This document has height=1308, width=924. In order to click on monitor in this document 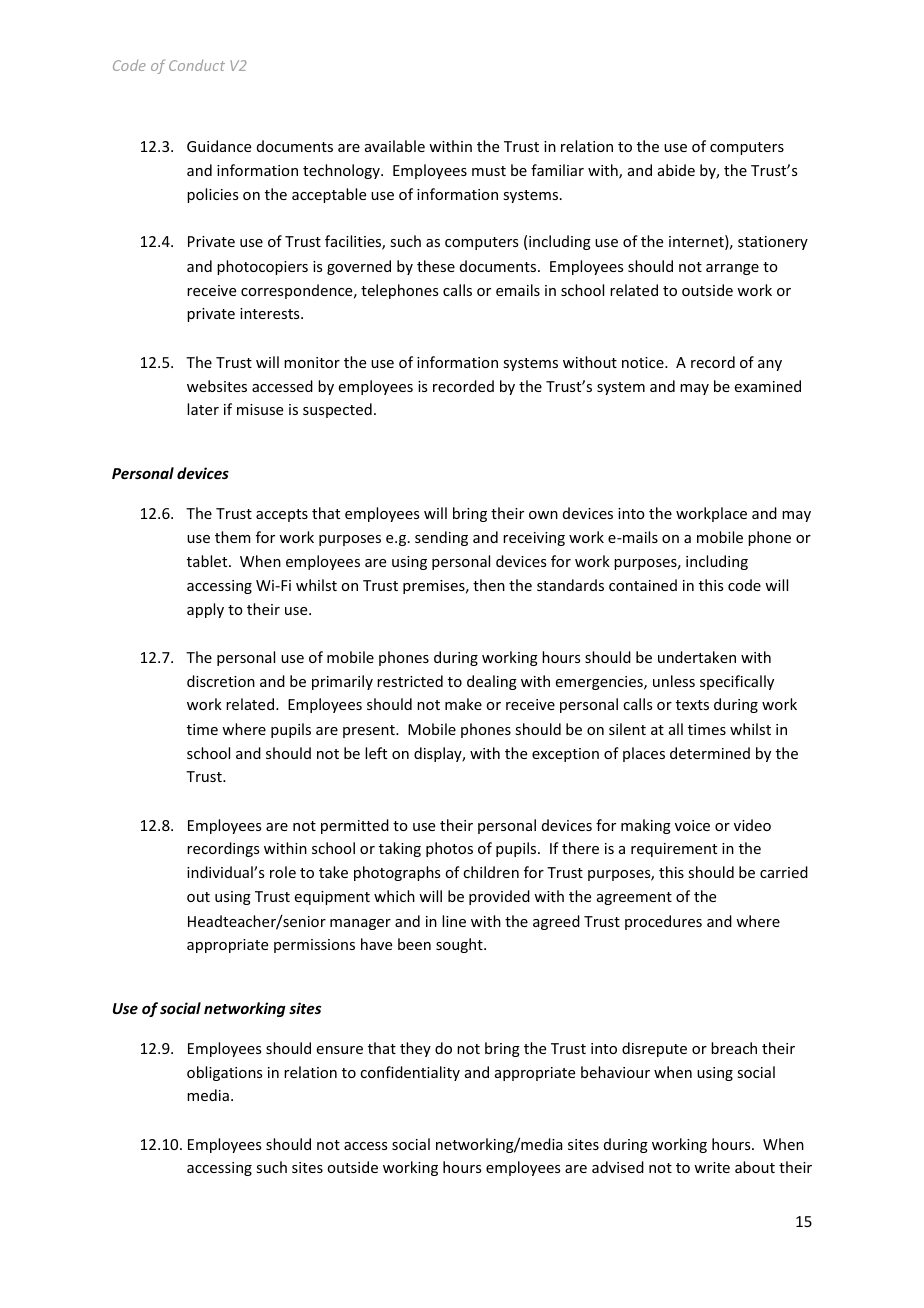, I will do `click(312, 362)`.
